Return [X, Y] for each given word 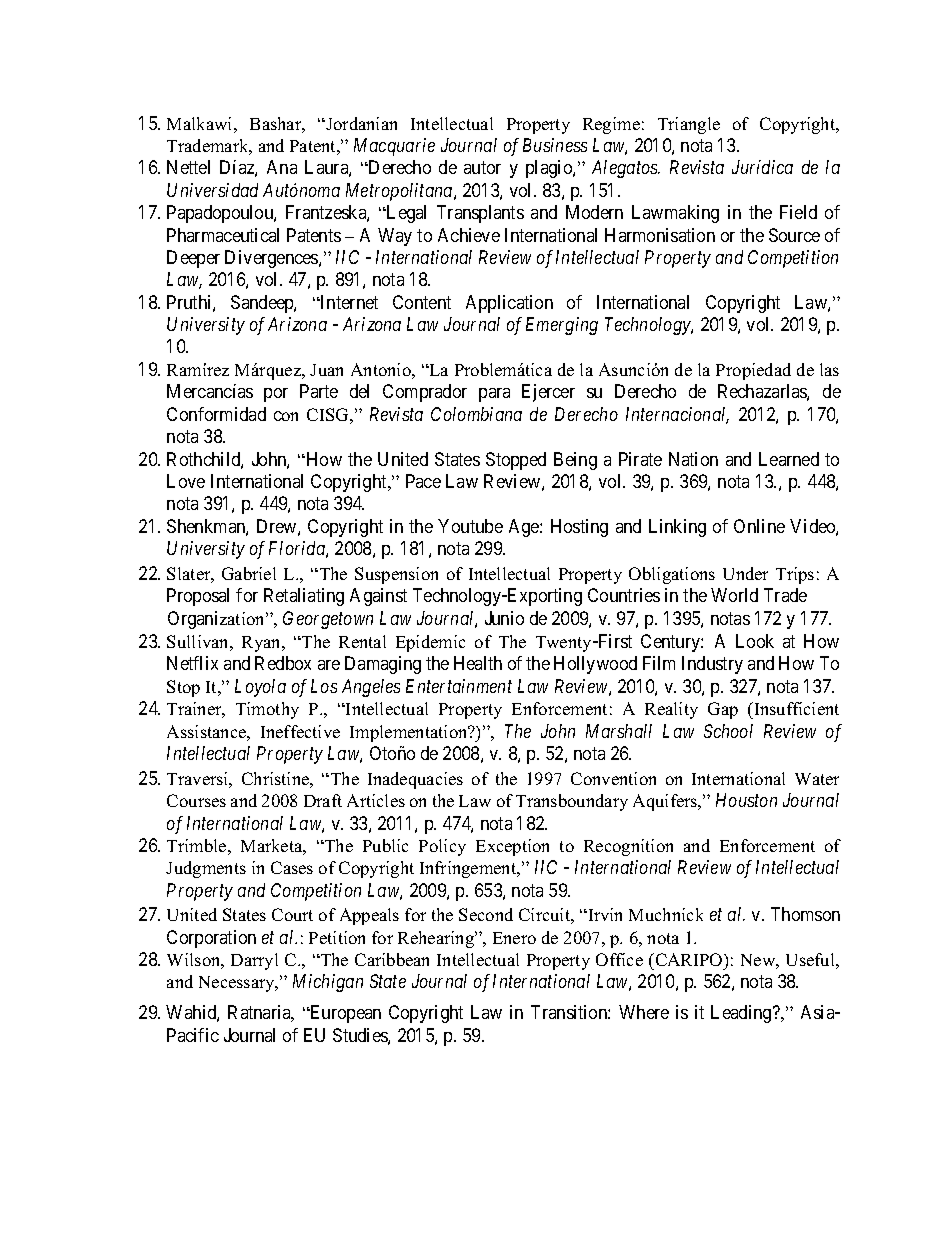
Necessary [238, 984]
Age [525, 528]
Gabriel [249, 573]
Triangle [689, 125]
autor [482, 168]
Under [745, 573]
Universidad [212, 190]
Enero [514, 938]
